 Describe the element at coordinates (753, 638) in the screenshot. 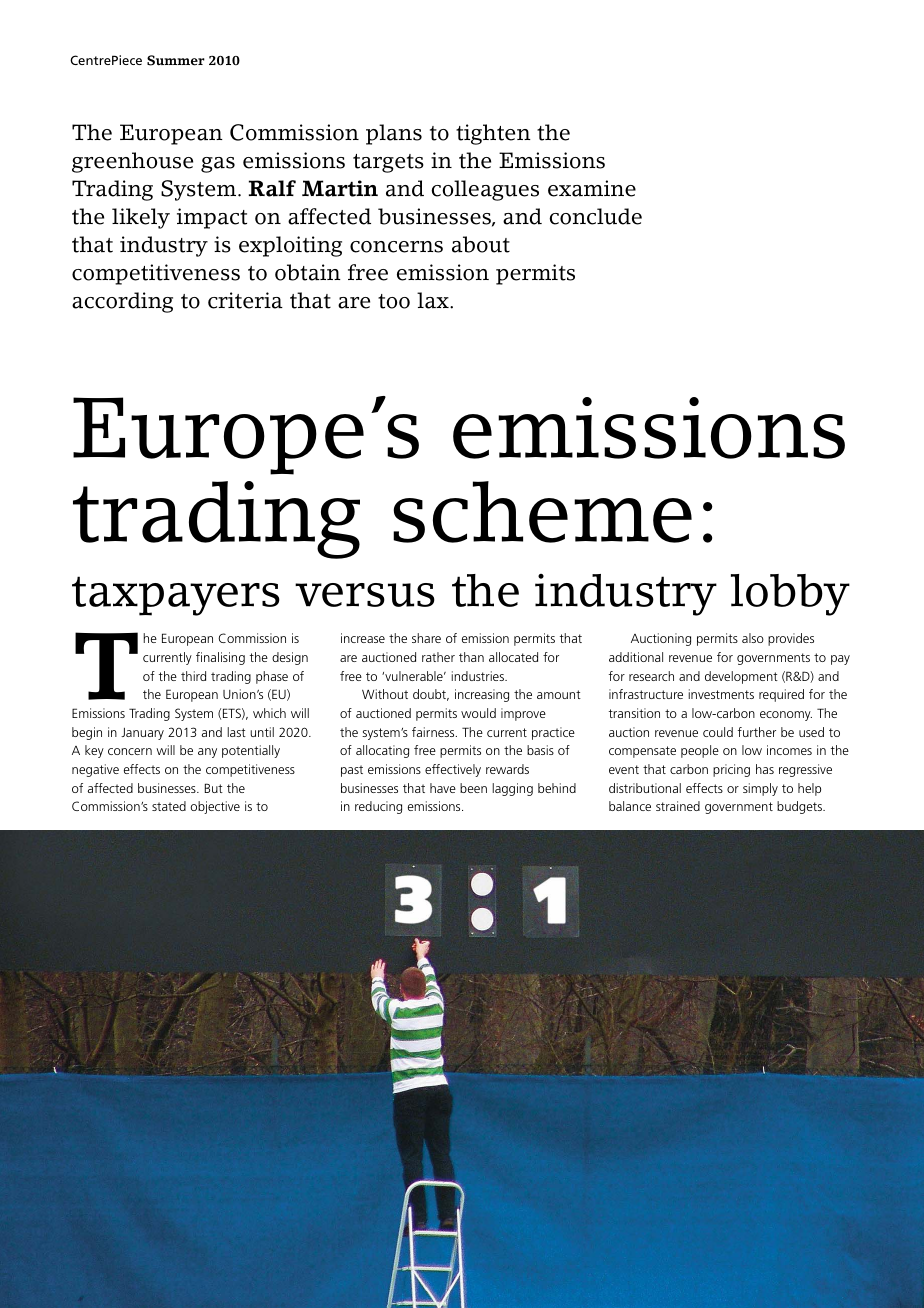

I see `also` at that location.
